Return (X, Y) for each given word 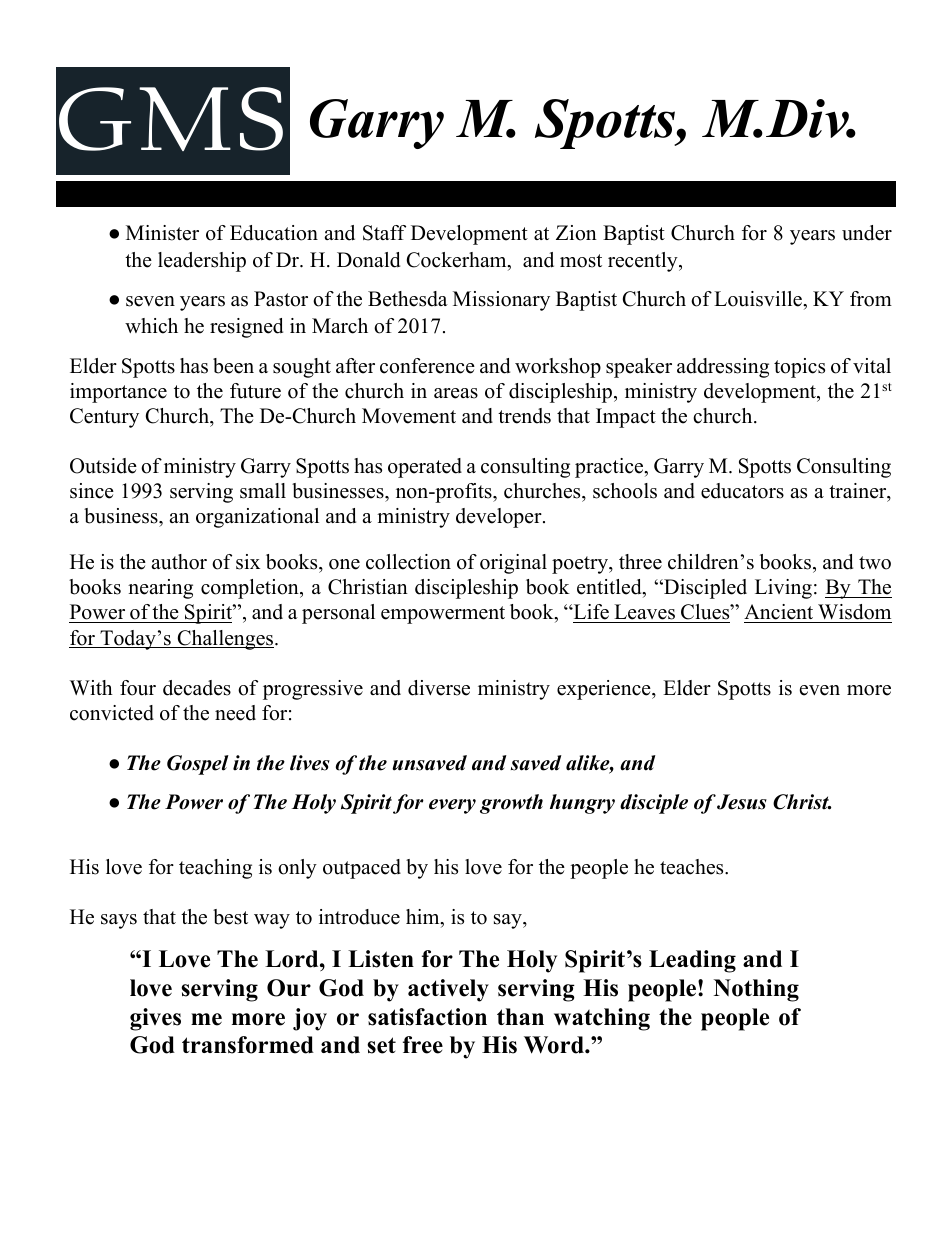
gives (155, 1019)
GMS (171, 119)
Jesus (742, 802)
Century (104, 418)
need (235, 713)
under (867, 233)
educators (742, 491)
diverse (439, 688)
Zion (576, 233)
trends (524, 416)
